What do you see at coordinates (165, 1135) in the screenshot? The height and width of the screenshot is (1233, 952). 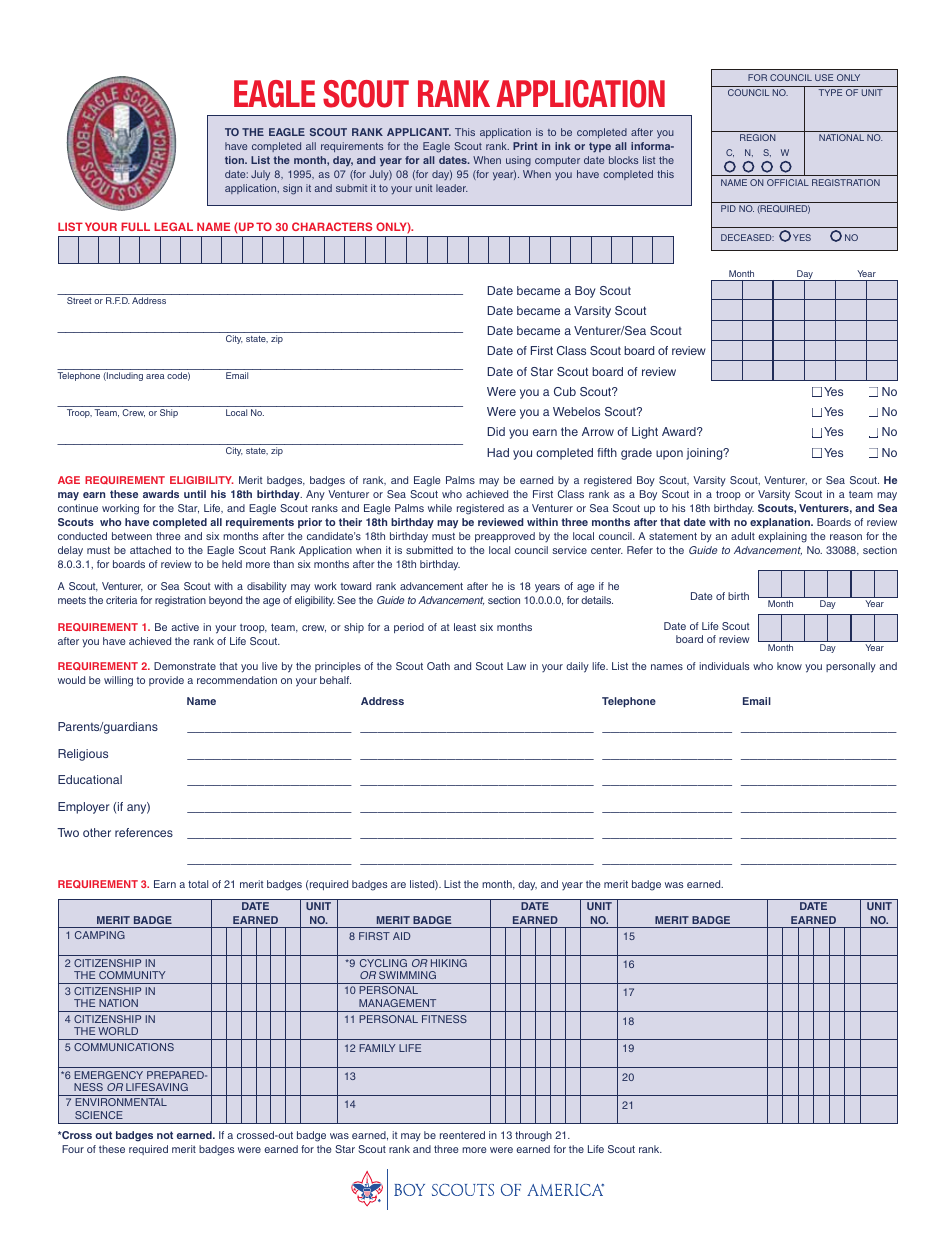 I see `not` at bounding box center [165, 1135].
